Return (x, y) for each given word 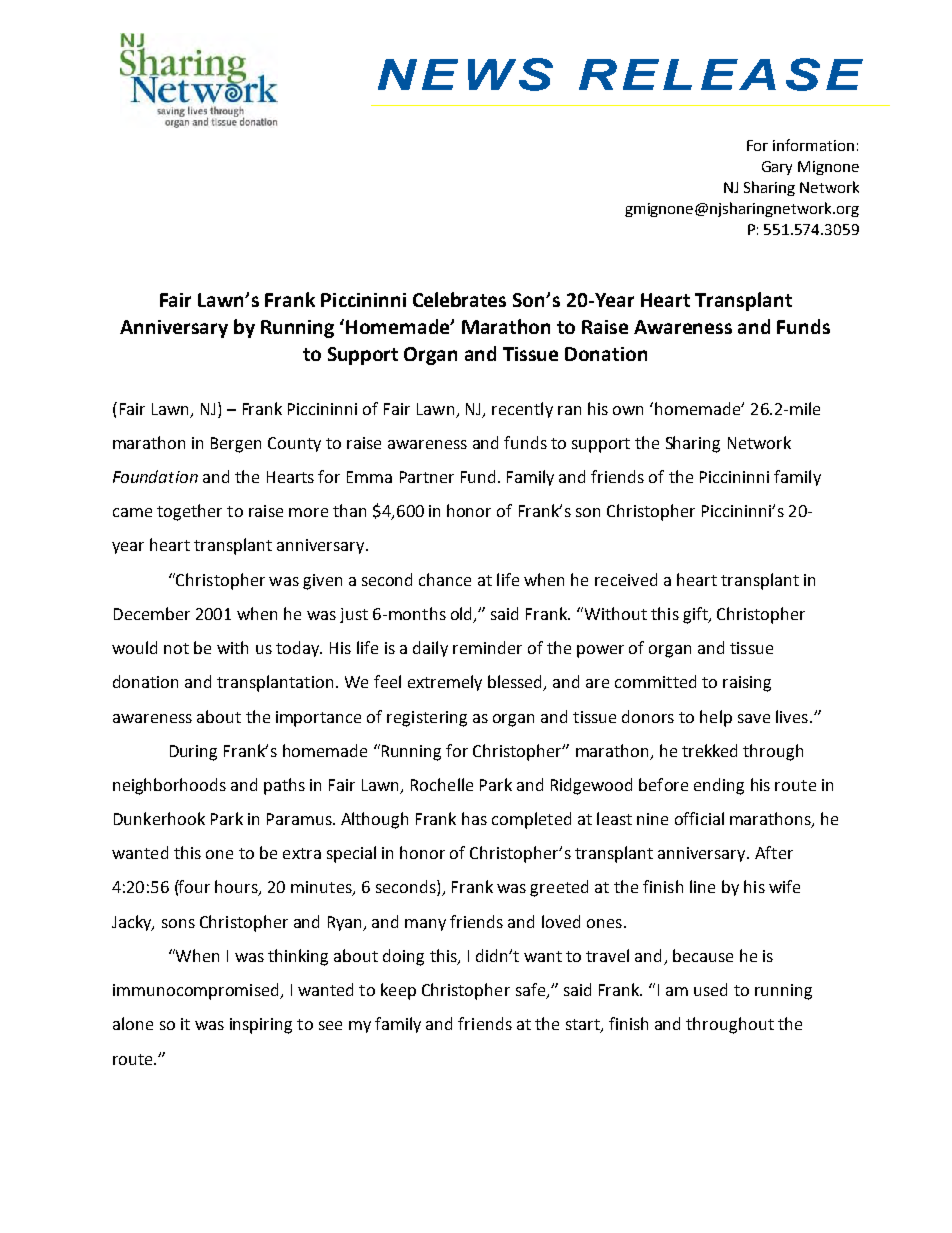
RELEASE (721, 74)
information (813, 145)
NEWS (465, 74)
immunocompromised (197, 991)
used (710, 989)
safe (531, 991)
